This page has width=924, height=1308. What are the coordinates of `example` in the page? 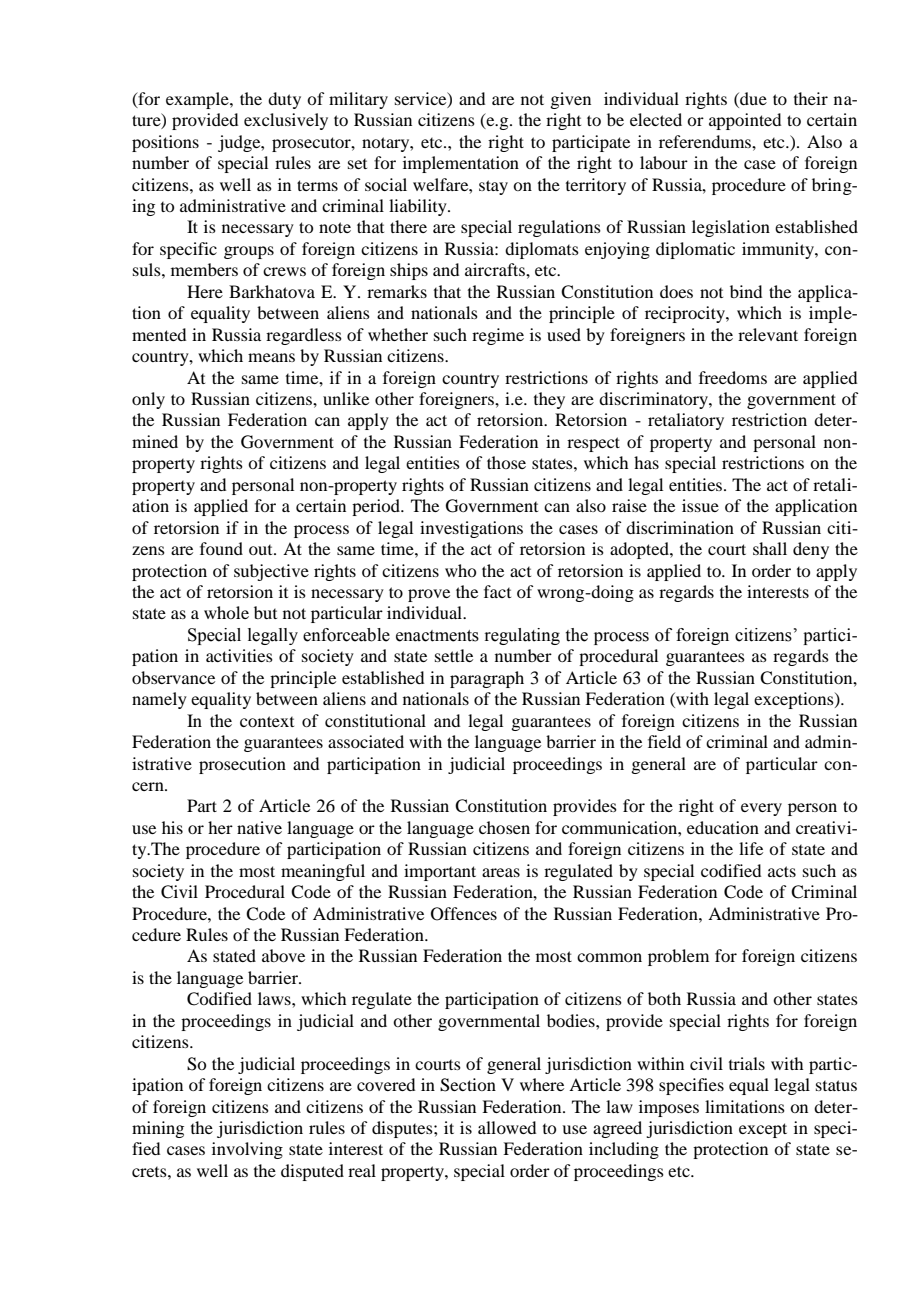 It's located at (198, 100).
